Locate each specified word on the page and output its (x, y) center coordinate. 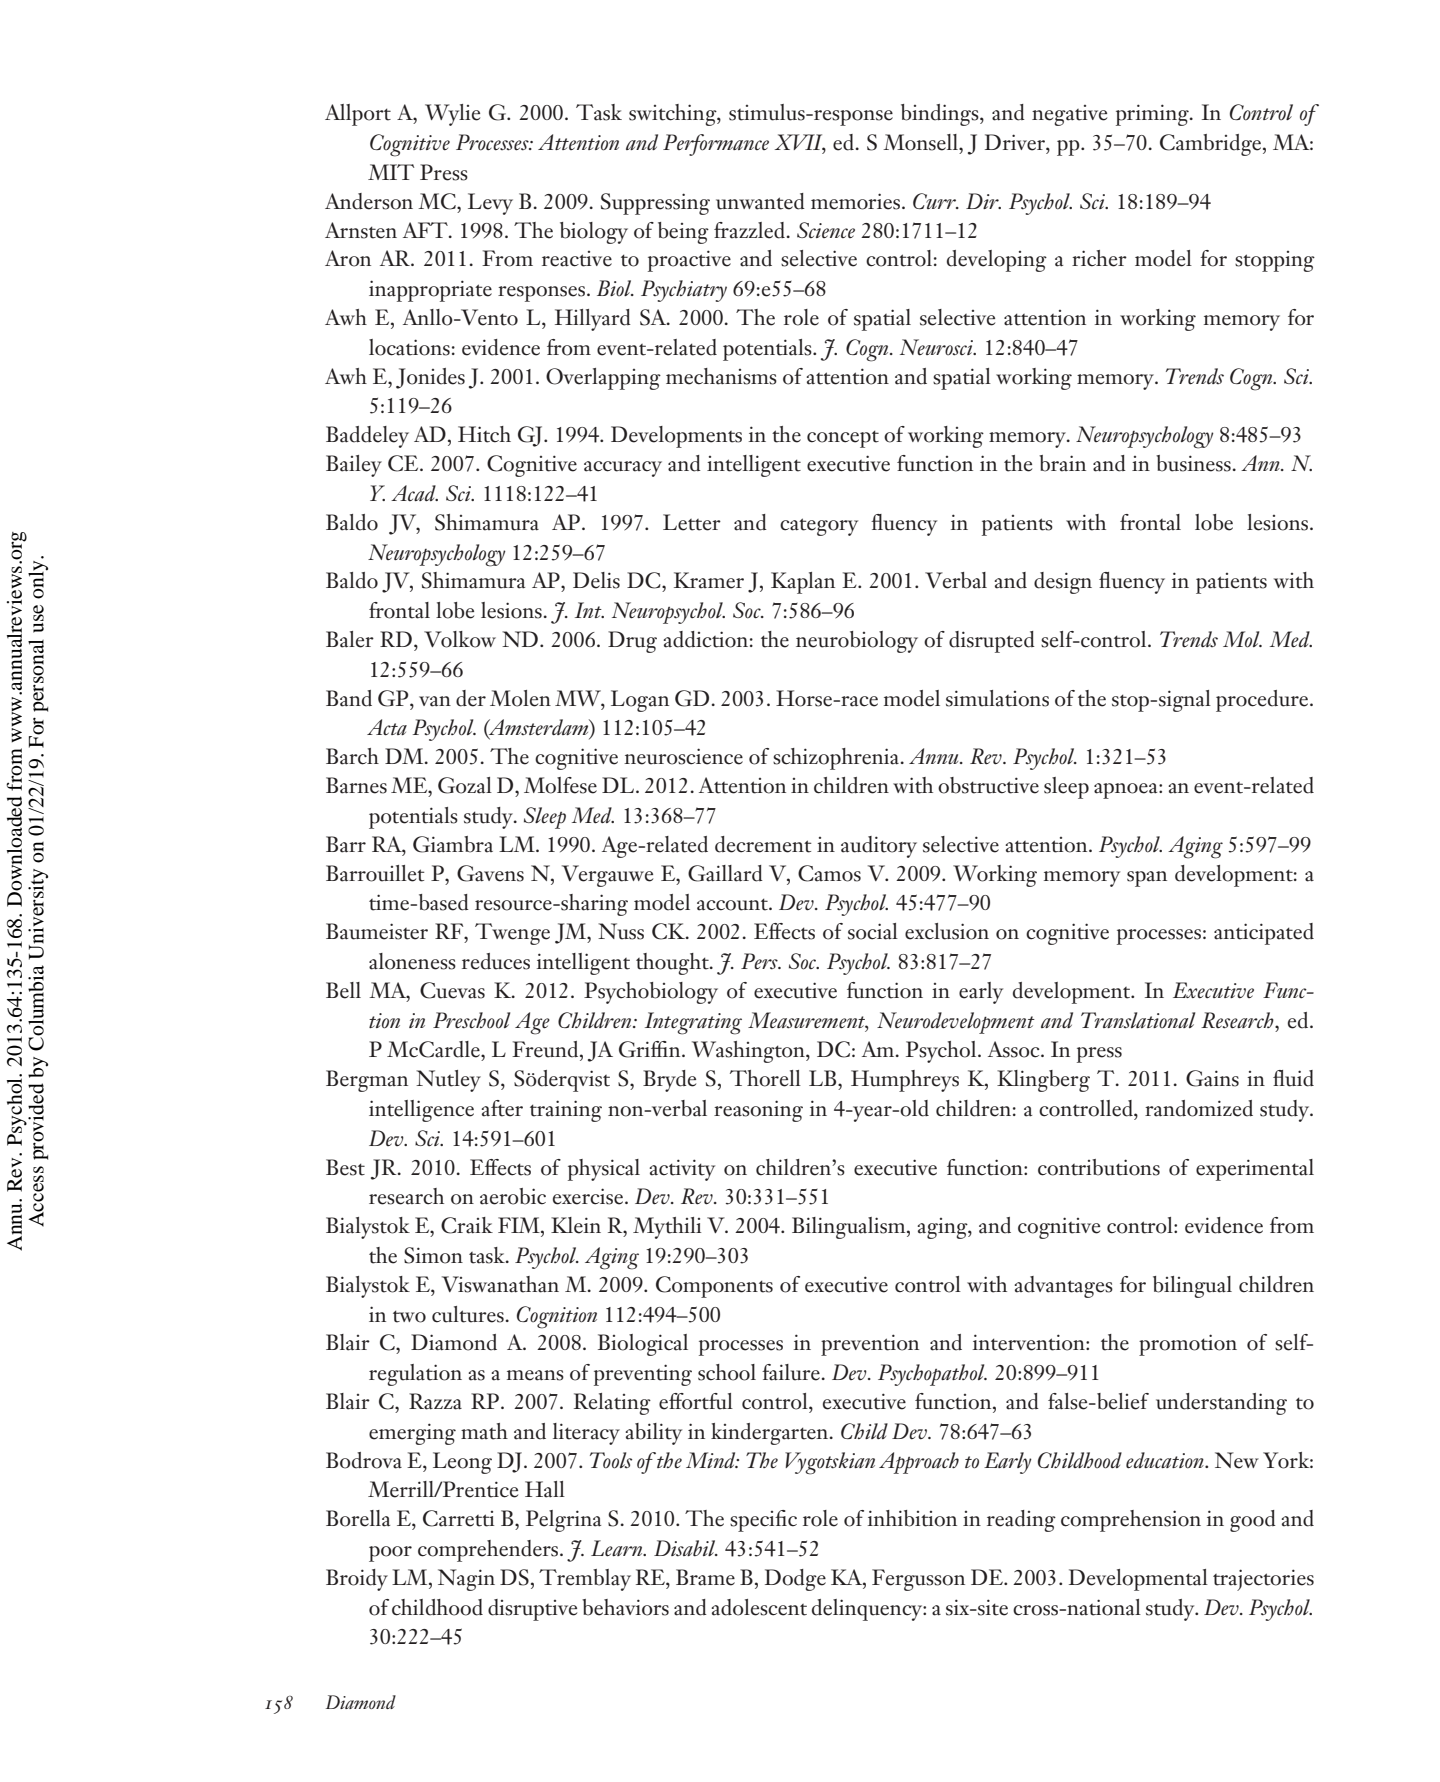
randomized (1199, 1108)
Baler (350, 639)
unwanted (760, 201)
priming (1153, 115)
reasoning (758, 1111)
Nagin (466, 1580)
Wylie (452, 115)
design (1063, 583)
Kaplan (803, 583)
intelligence (421, 1111)
